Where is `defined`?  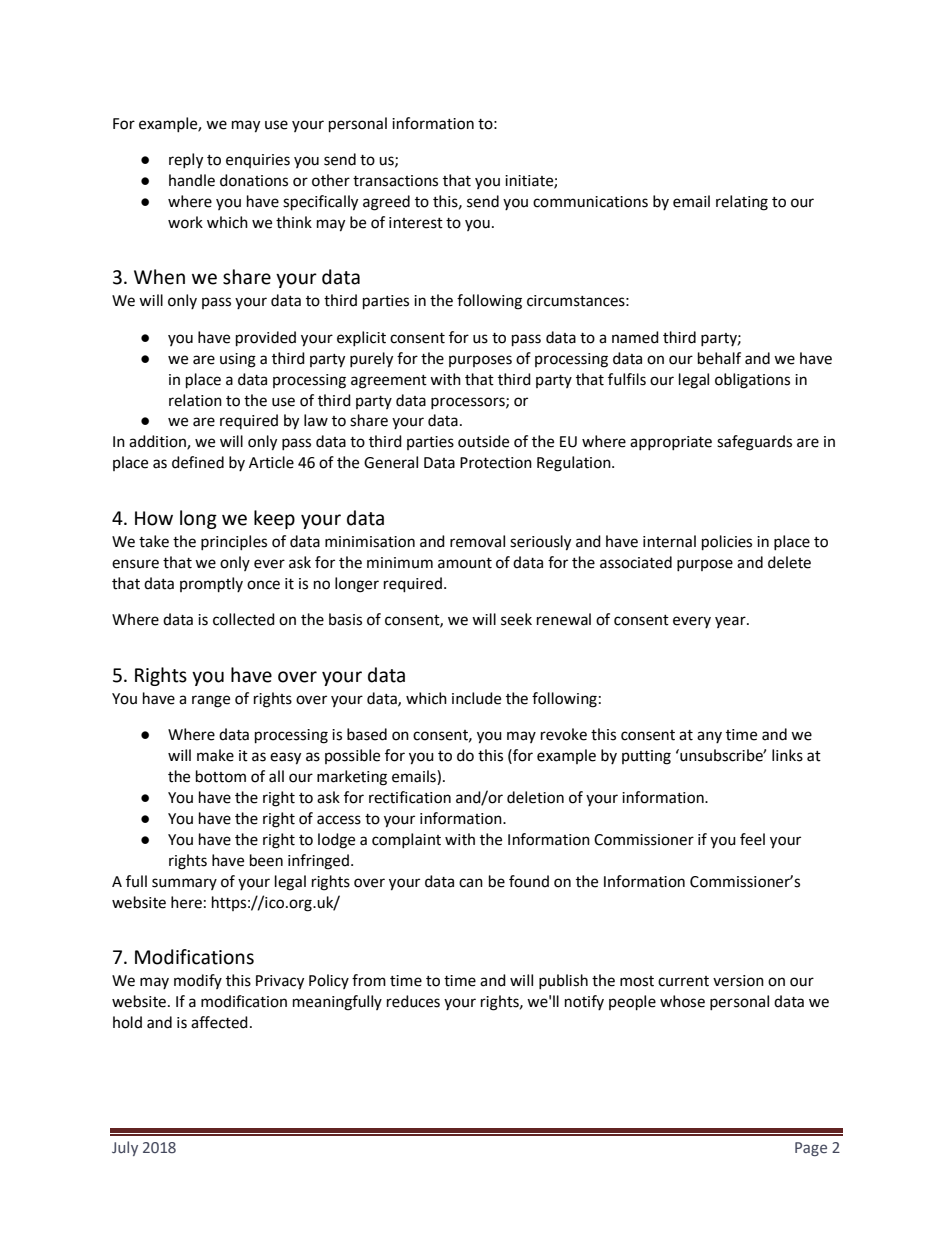 defined is located at coordinates (198, 462).
